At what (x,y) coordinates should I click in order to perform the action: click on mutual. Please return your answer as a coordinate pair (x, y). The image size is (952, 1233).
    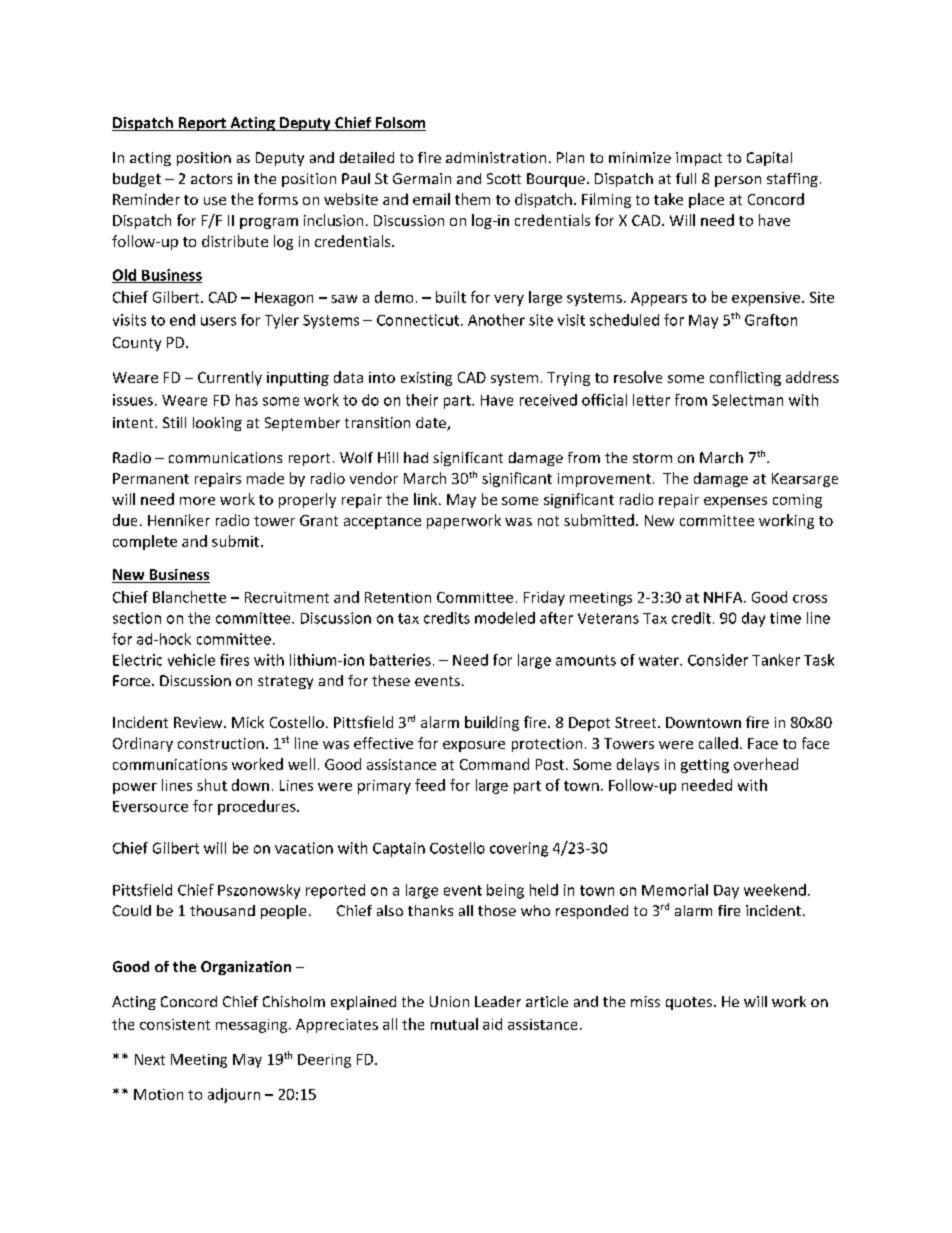
    Looking at the image, I should click on (454, 1024).
